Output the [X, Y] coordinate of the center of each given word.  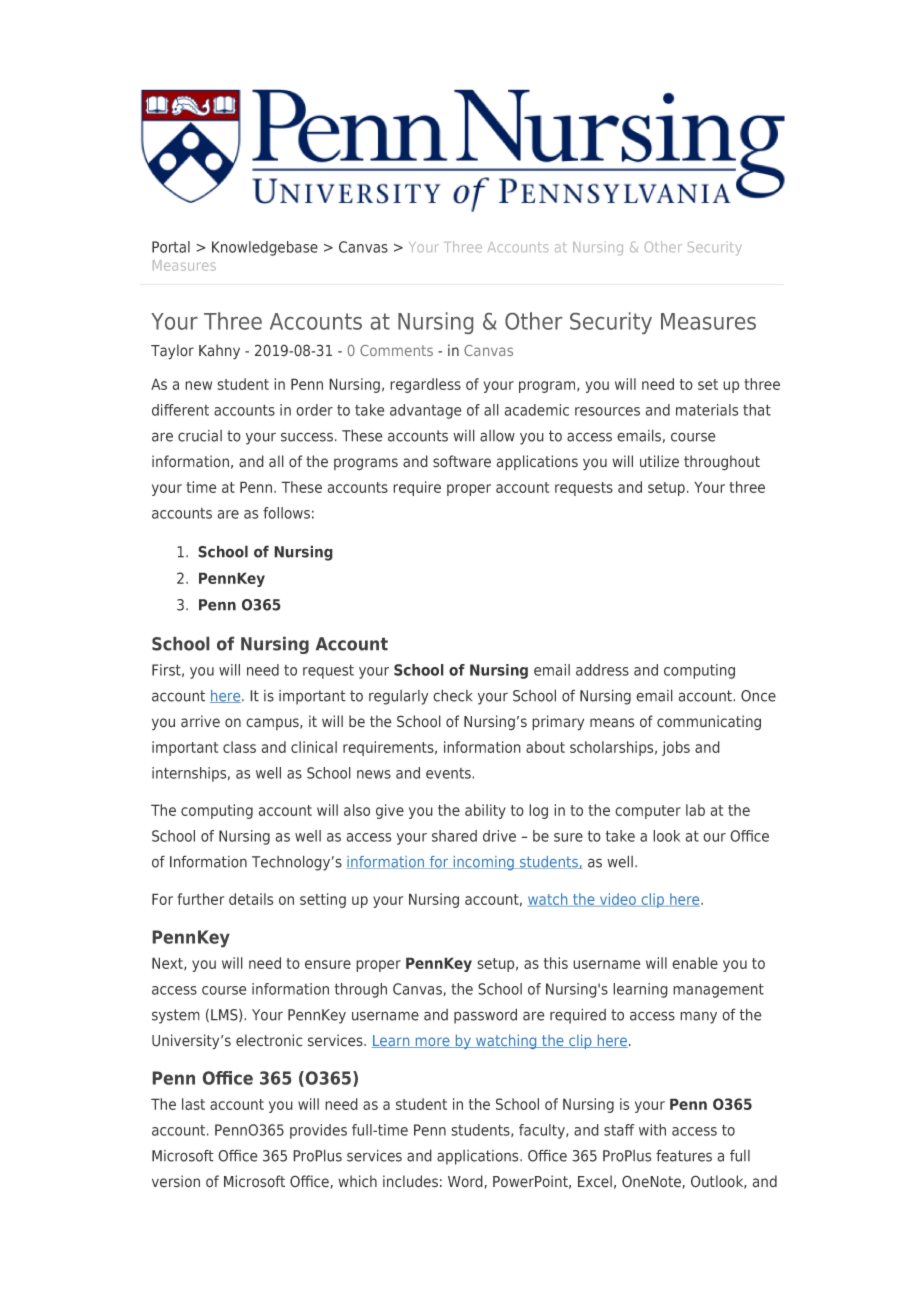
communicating [709, 723]
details [251, 899]
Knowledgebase [265, 248]
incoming [483, 863]
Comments [396, 350]
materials [707, 410]
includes [410, 1181]
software [462, 461]
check [452, 695]
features [684, 1155]
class [239, 747]
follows [286, 513]
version [176, 1181]
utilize [659, 461]
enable [695, 963]
